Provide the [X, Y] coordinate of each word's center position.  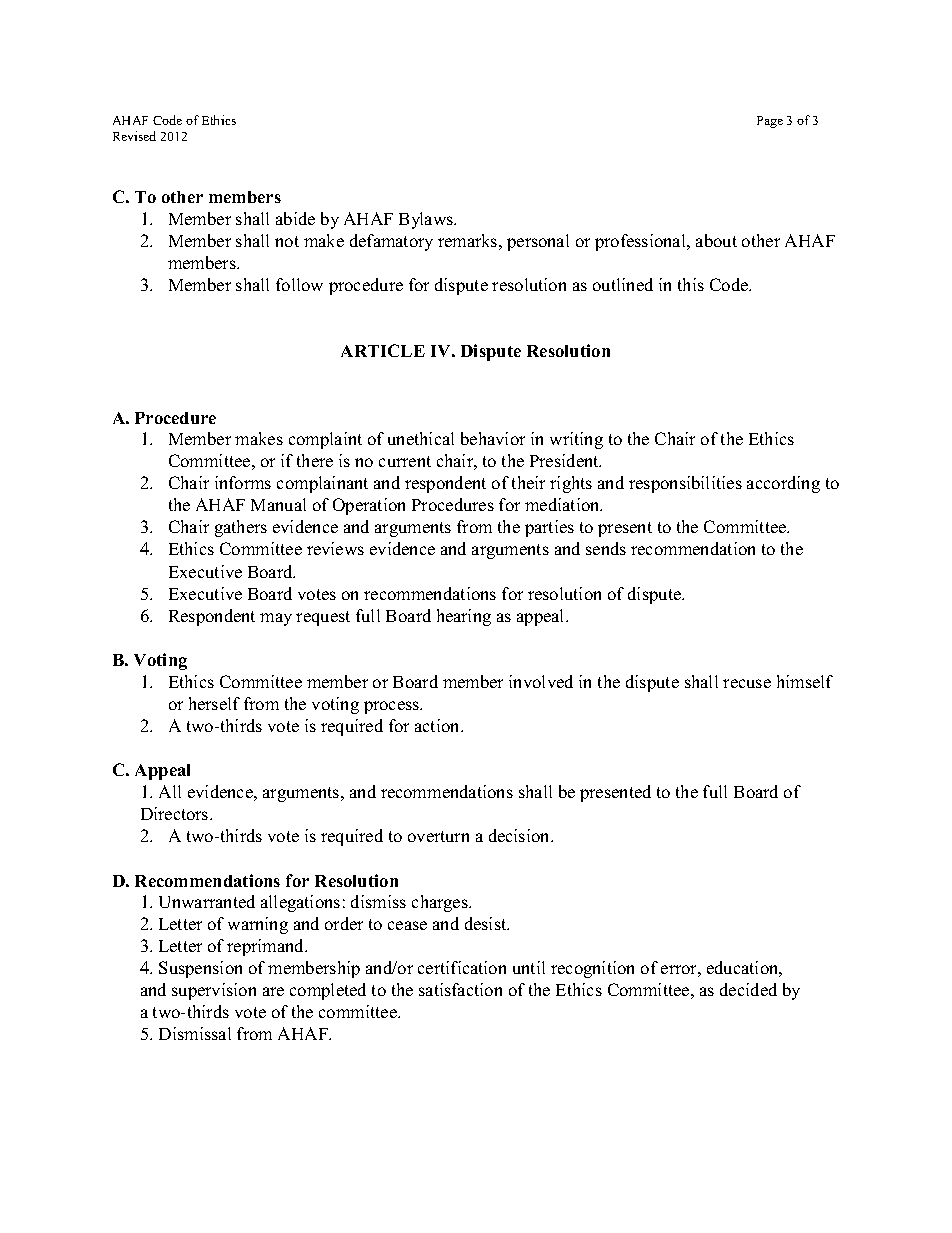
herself [214, 703]
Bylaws [427, 220]
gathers [241, 528]
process [393, 707]
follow [299, 284]
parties [549, 528]
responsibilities [685, 484]
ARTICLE [383, 350]
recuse [747, 683]
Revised [134, 136]
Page [770, 122]
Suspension [200, 969]
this [691, 284]
